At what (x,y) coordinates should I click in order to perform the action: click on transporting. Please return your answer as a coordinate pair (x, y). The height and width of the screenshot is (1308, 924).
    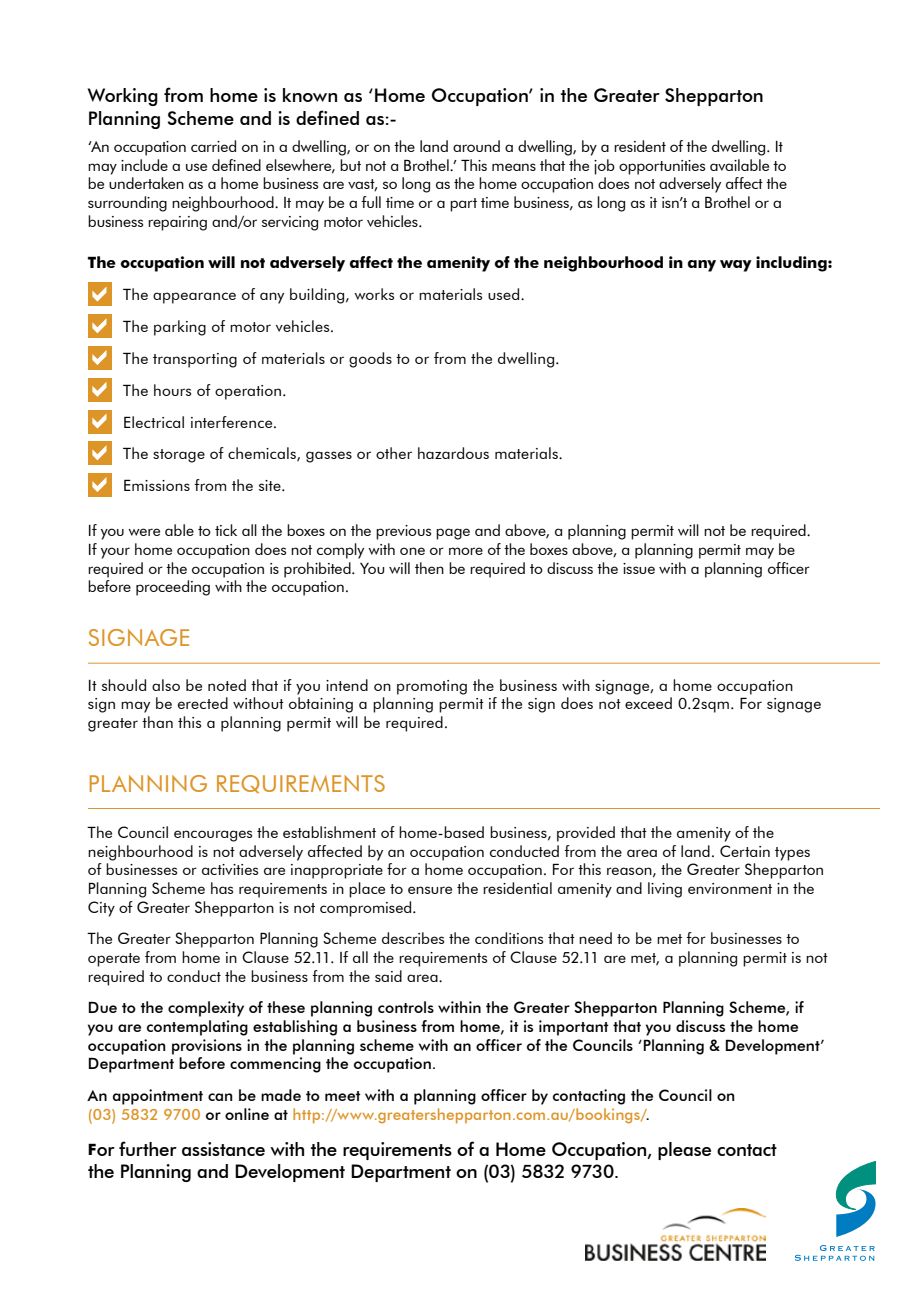
    Looking at the image, I should click on (195, 360).
